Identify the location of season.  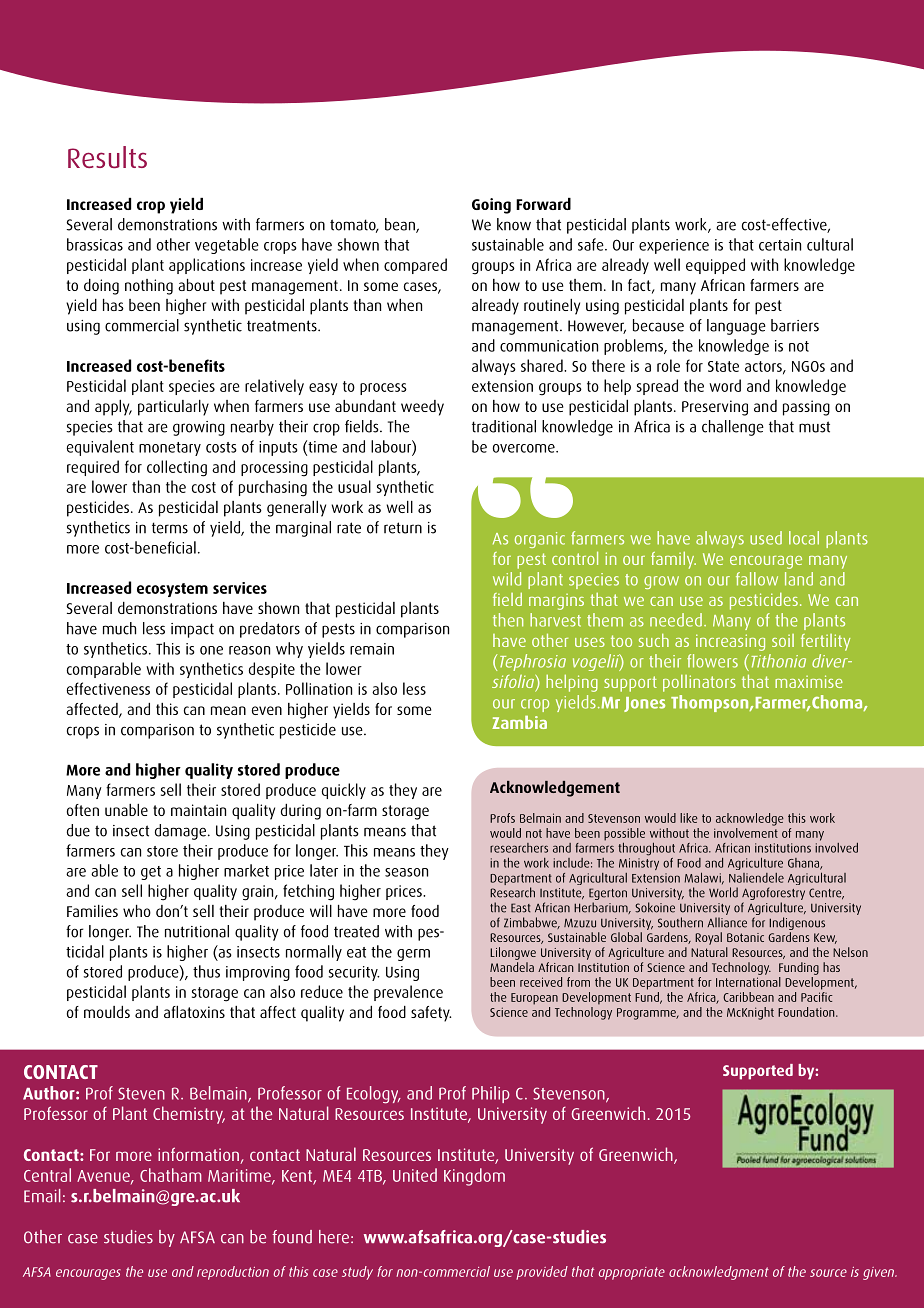
(406, 872).
